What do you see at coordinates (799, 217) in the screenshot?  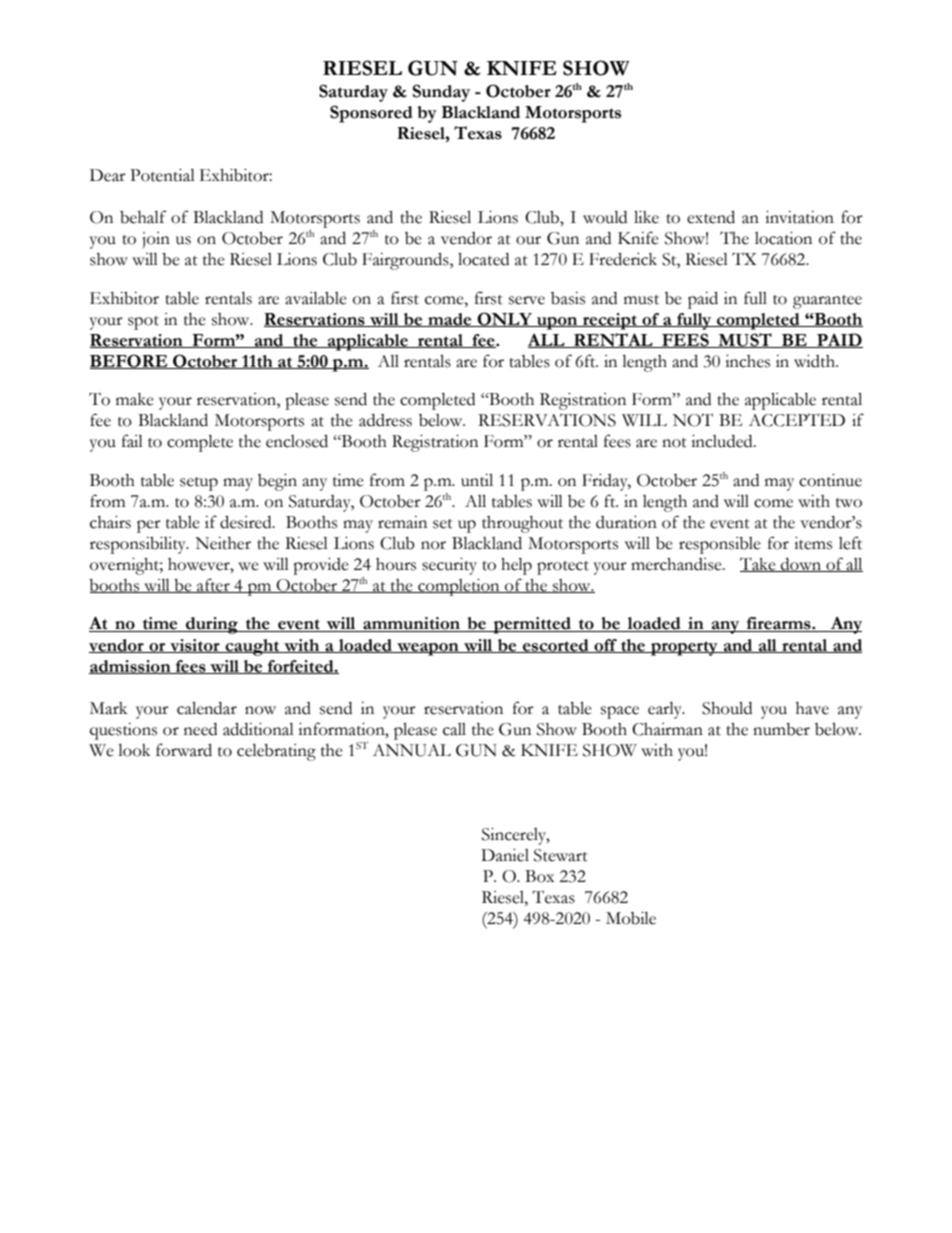 I see `invitation` at bounding box center [799, 217].
